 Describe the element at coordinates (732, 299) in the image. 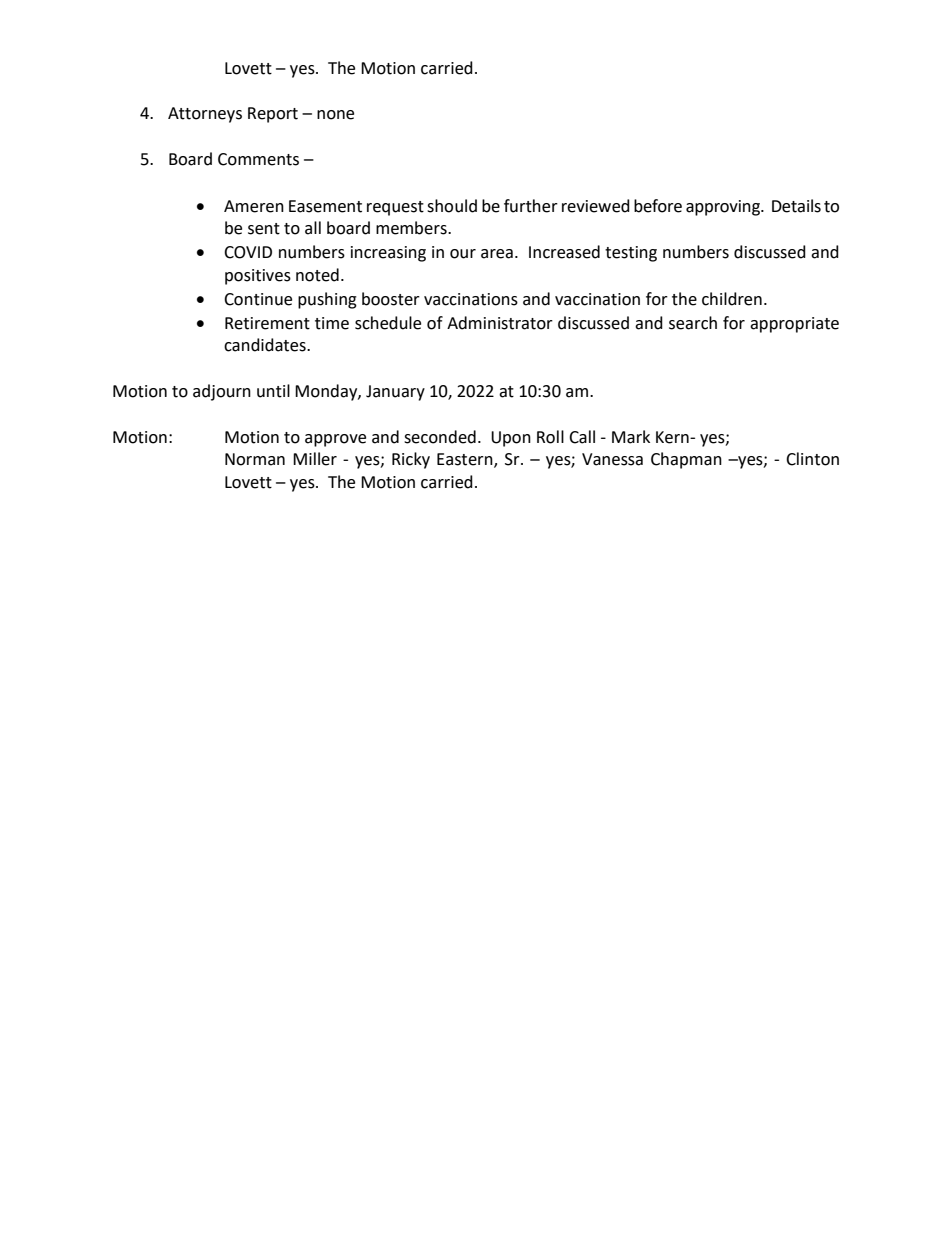

I see `children` at that location.
